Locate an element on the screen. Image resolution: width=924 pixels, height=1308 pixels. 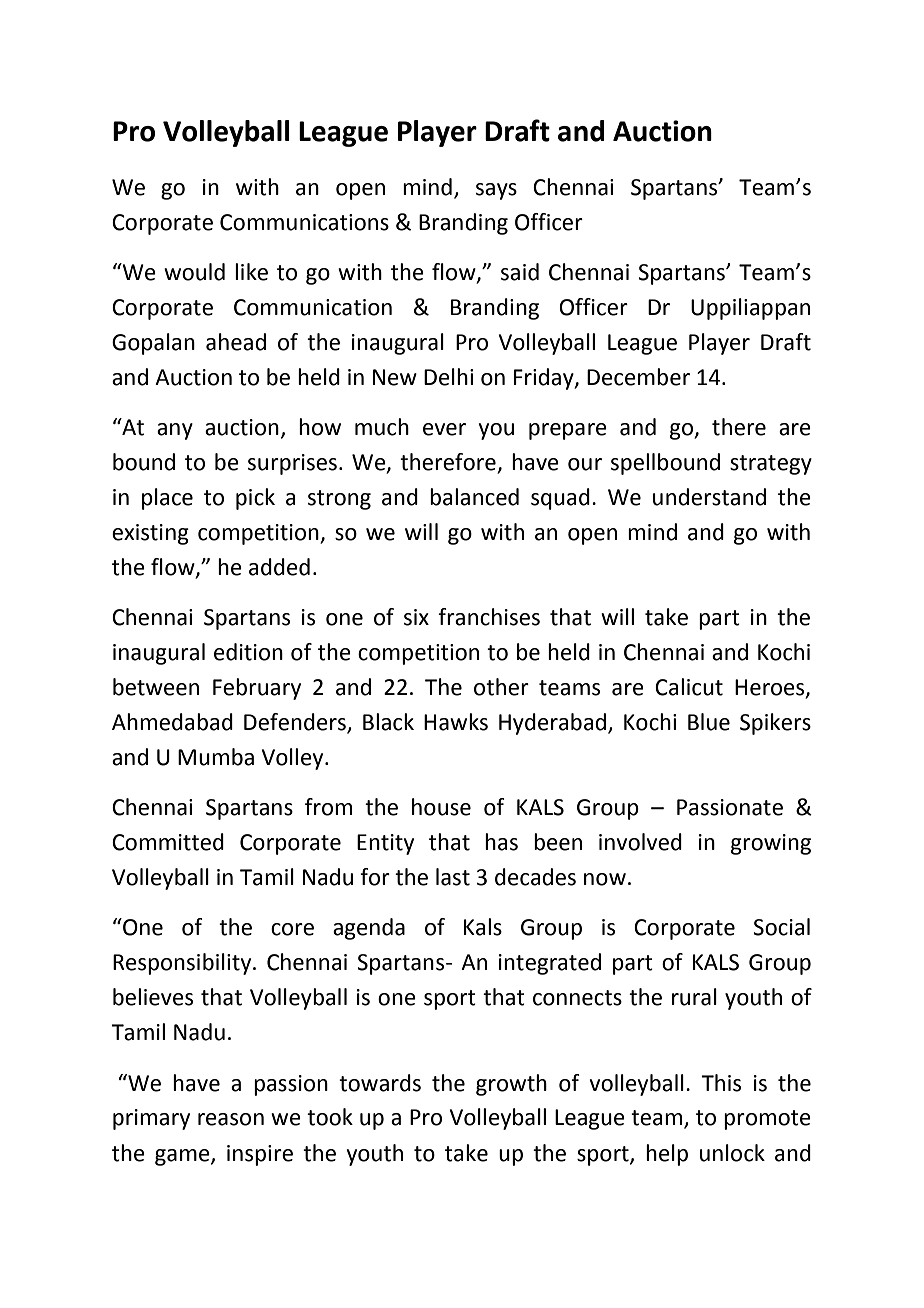
growth is located at coordinates (511, 1085).
